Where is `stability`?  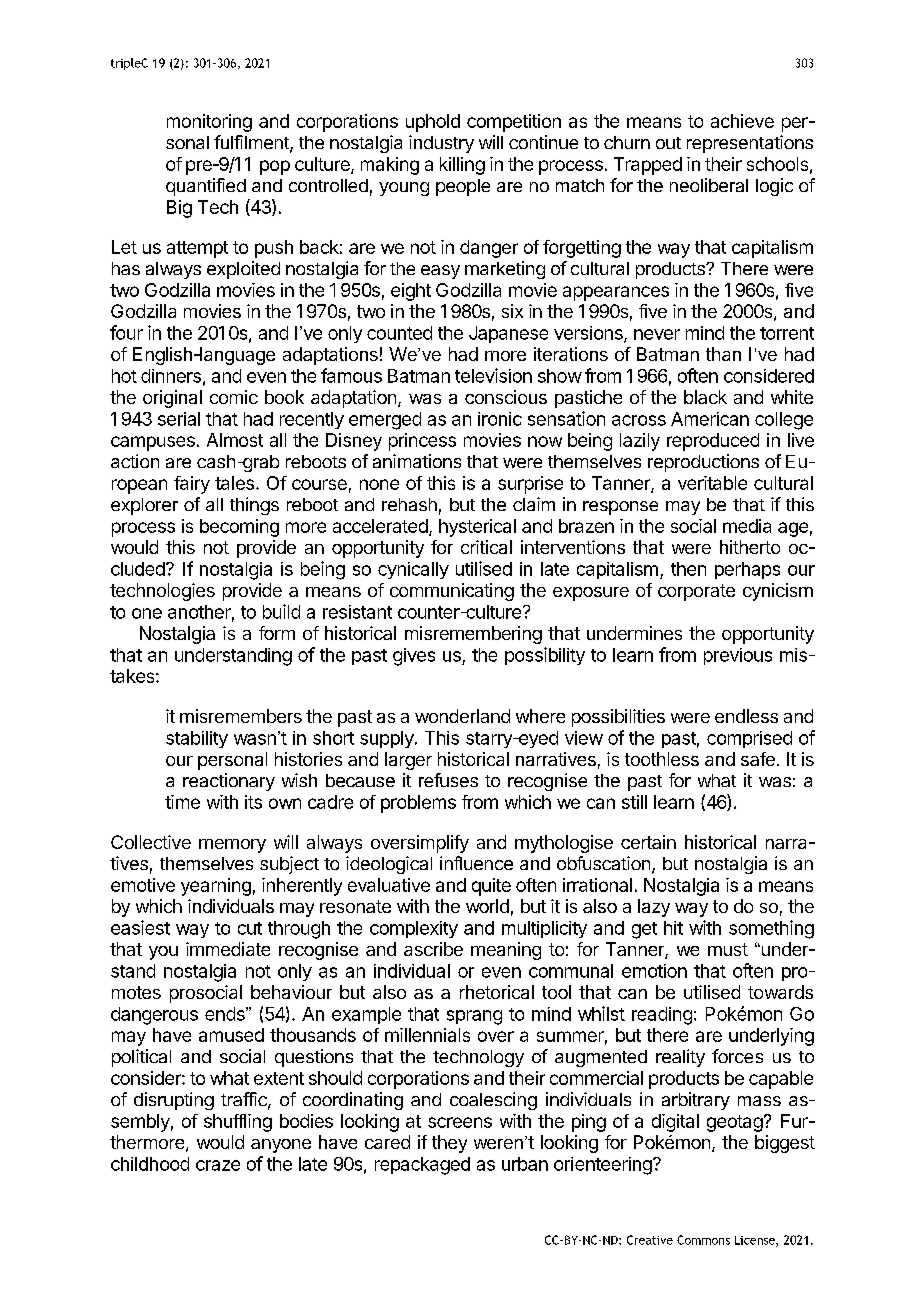 stability is located at coordinates (197, 739).
